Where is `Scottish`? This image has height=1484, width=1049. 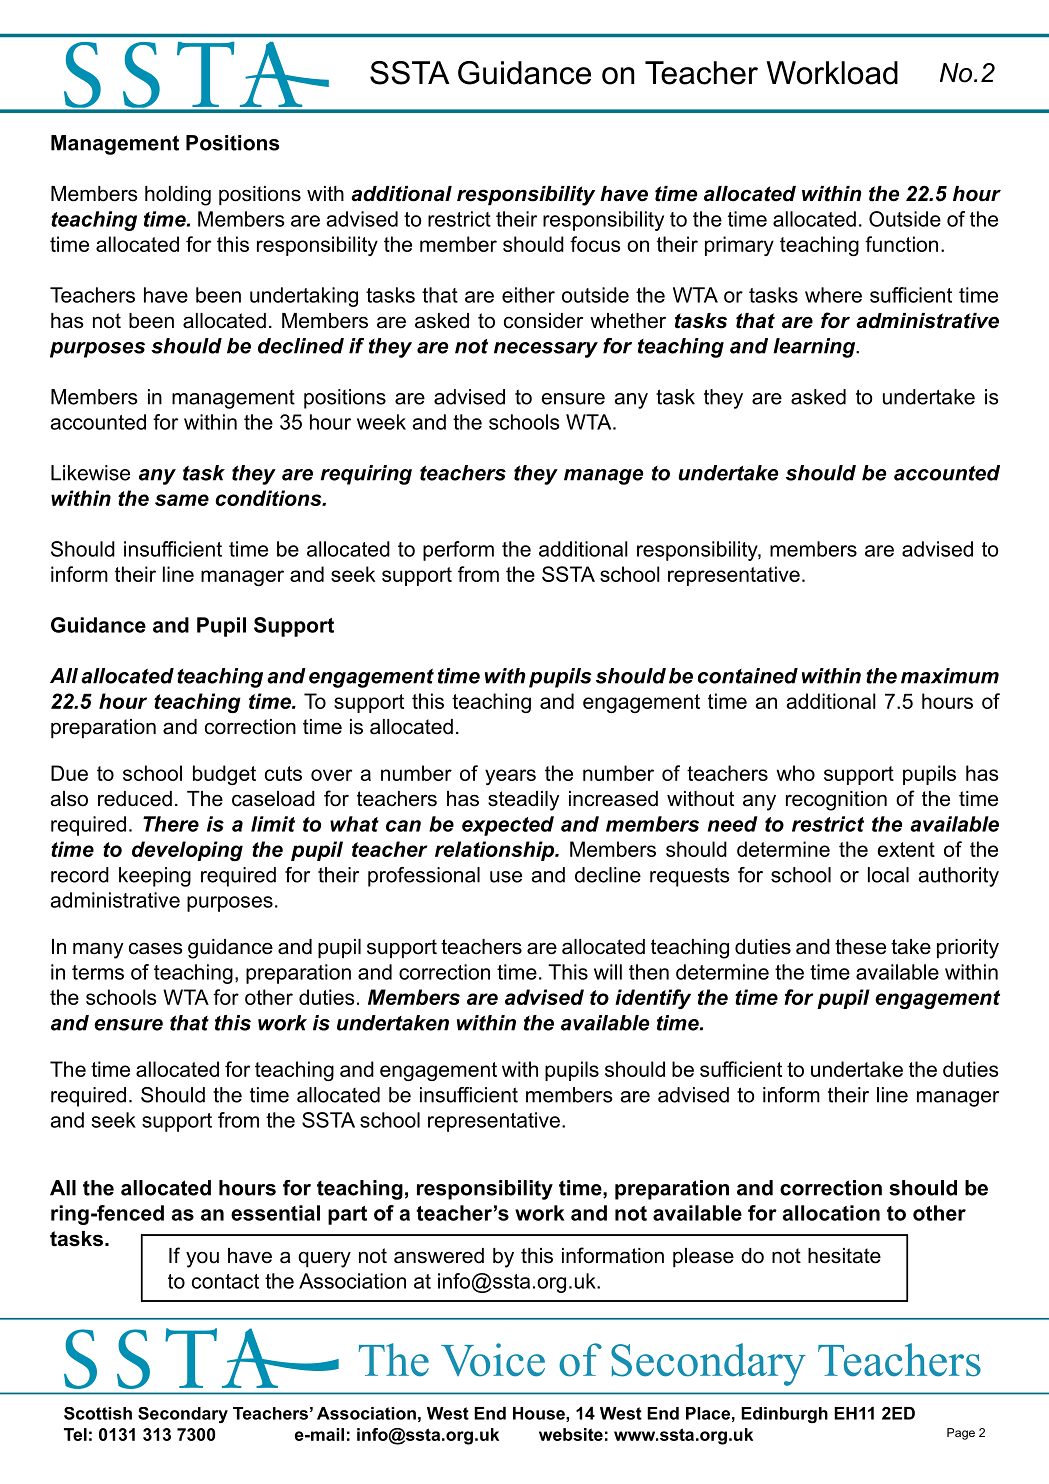
Scottish is located at coordinates (98, 1413).
